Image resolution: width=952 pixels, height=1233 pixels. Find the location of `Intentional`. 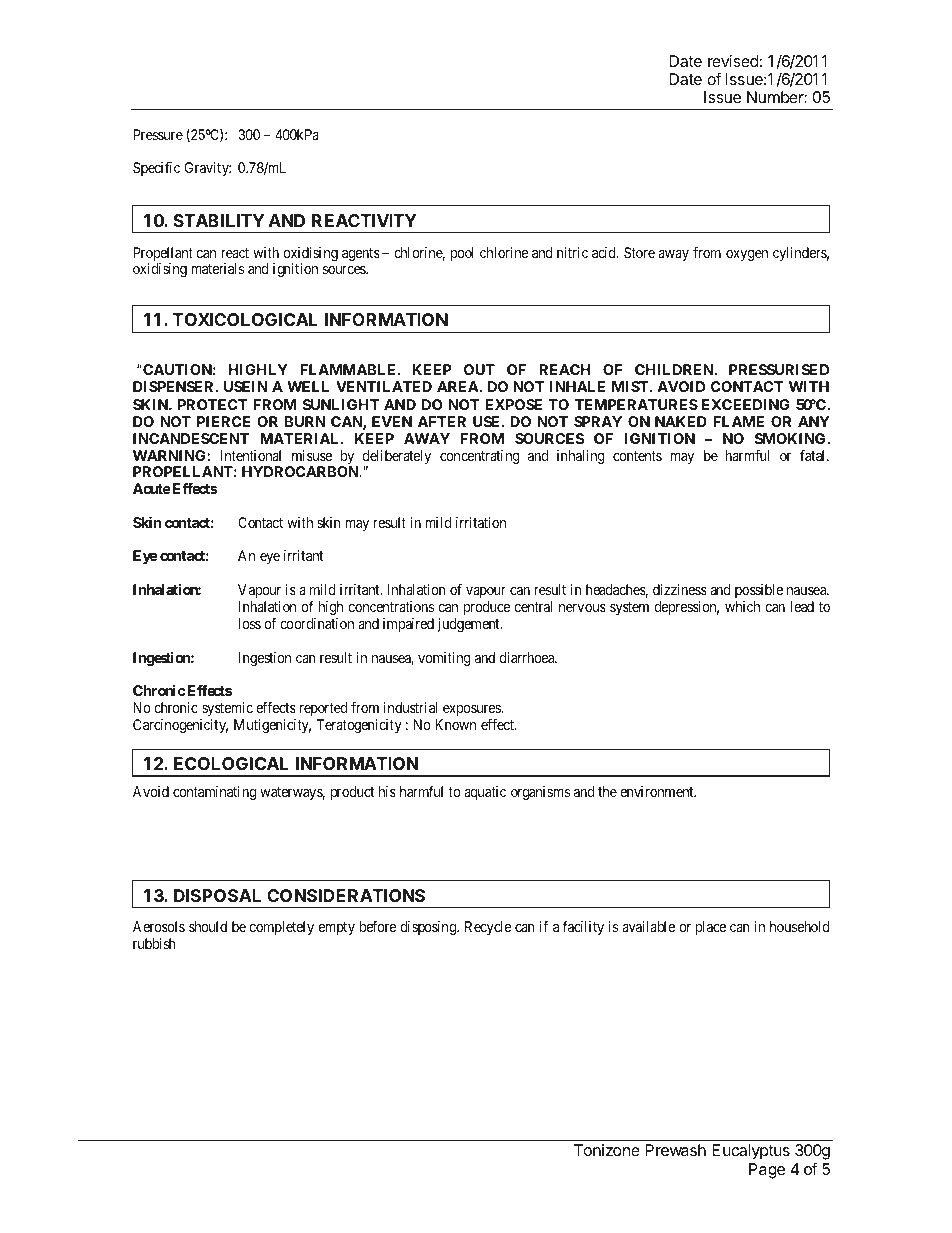

Intentional is located at coordinates (250, 455).
